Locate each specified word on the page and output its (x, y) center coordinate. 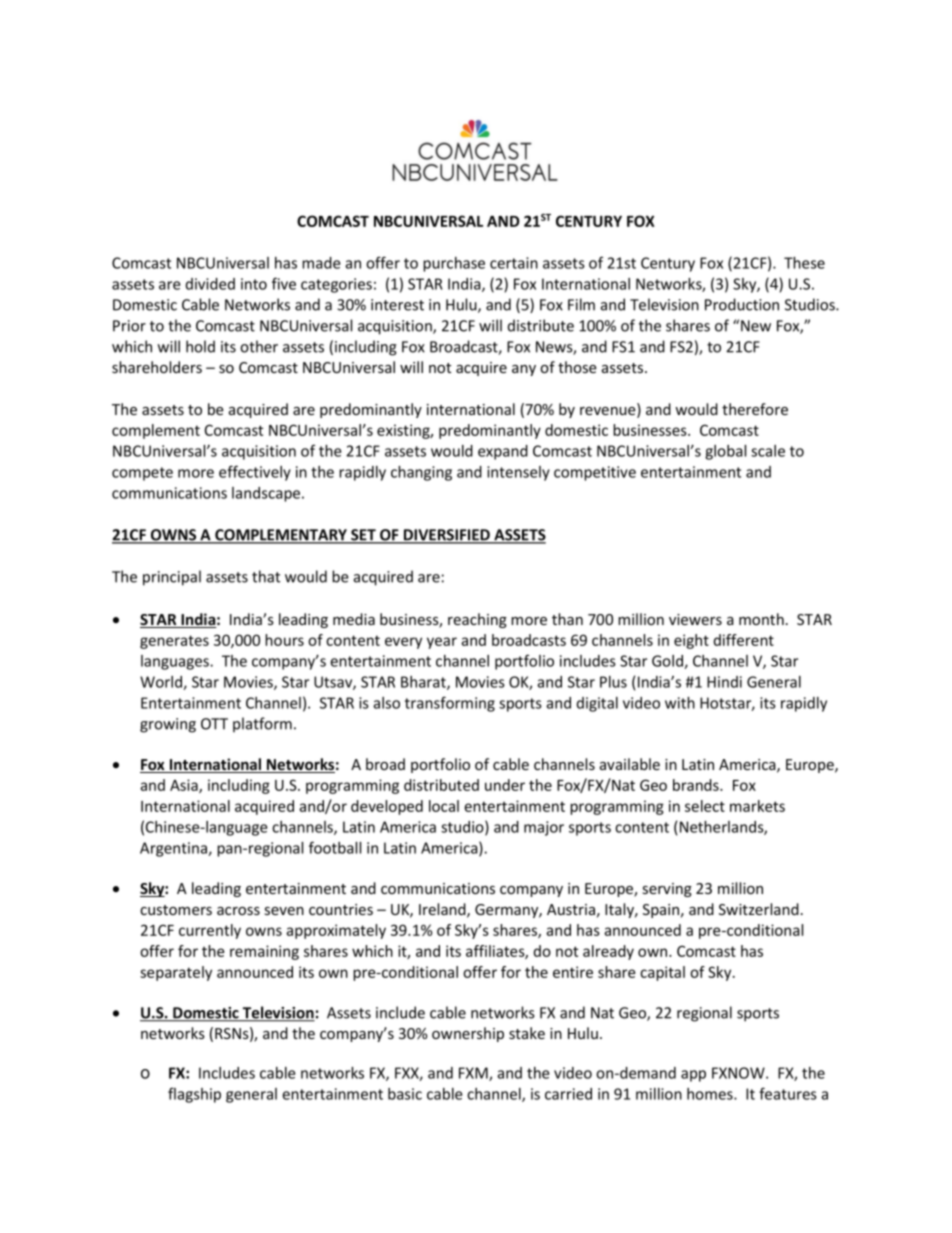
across (238, 911)
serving (667, 890)
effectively (255, 473)
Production (742, 304)
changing (421, 473)
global (725, 452)
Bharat (424, 683)
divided (210, 284)
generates (174, 642)
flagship (194, 1095)
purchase (454, 264)
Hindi (724, 682)
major (544, 828)
